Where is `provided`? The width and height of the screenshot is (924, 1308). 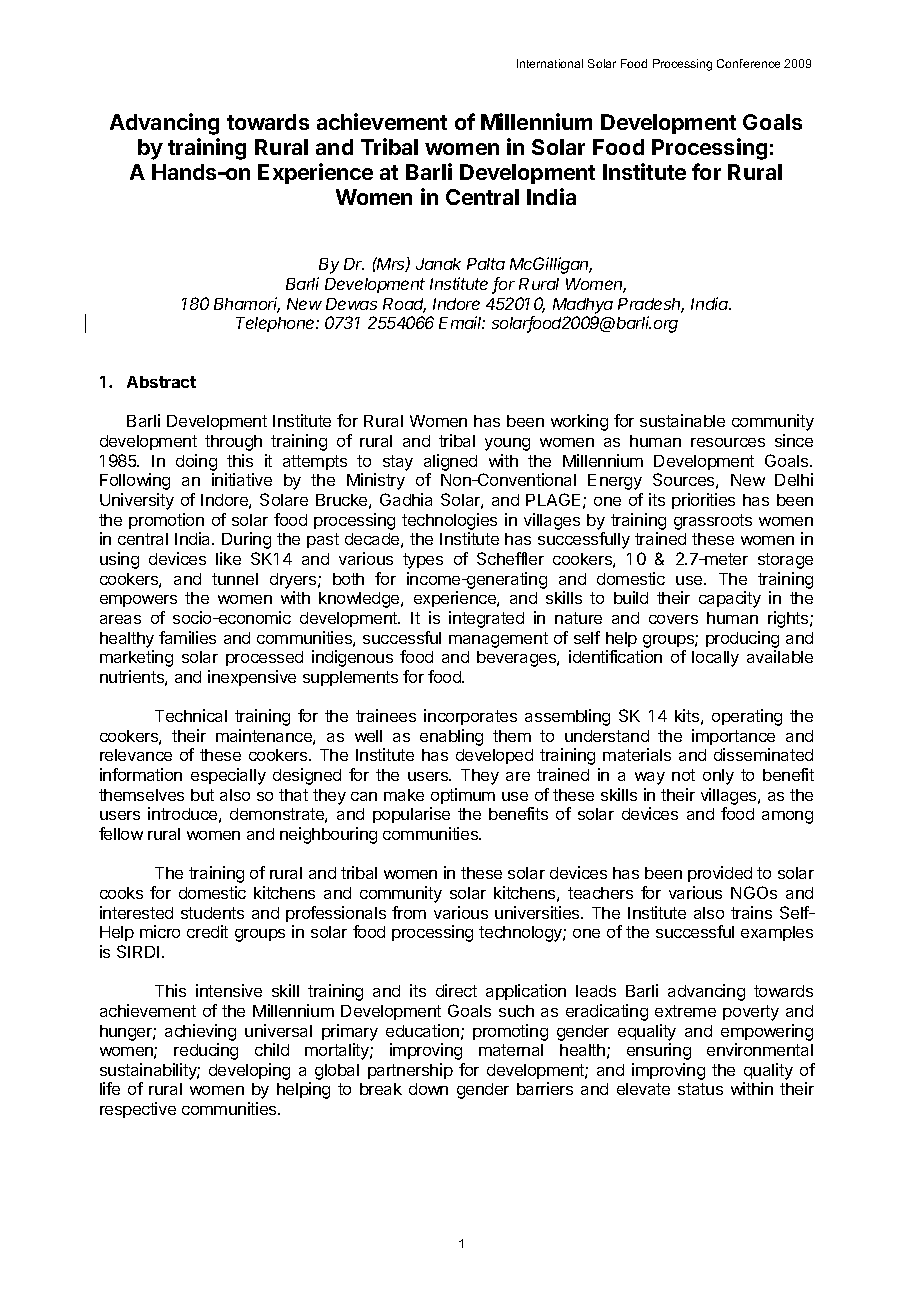
provided is located at coordinates (720, 874).
